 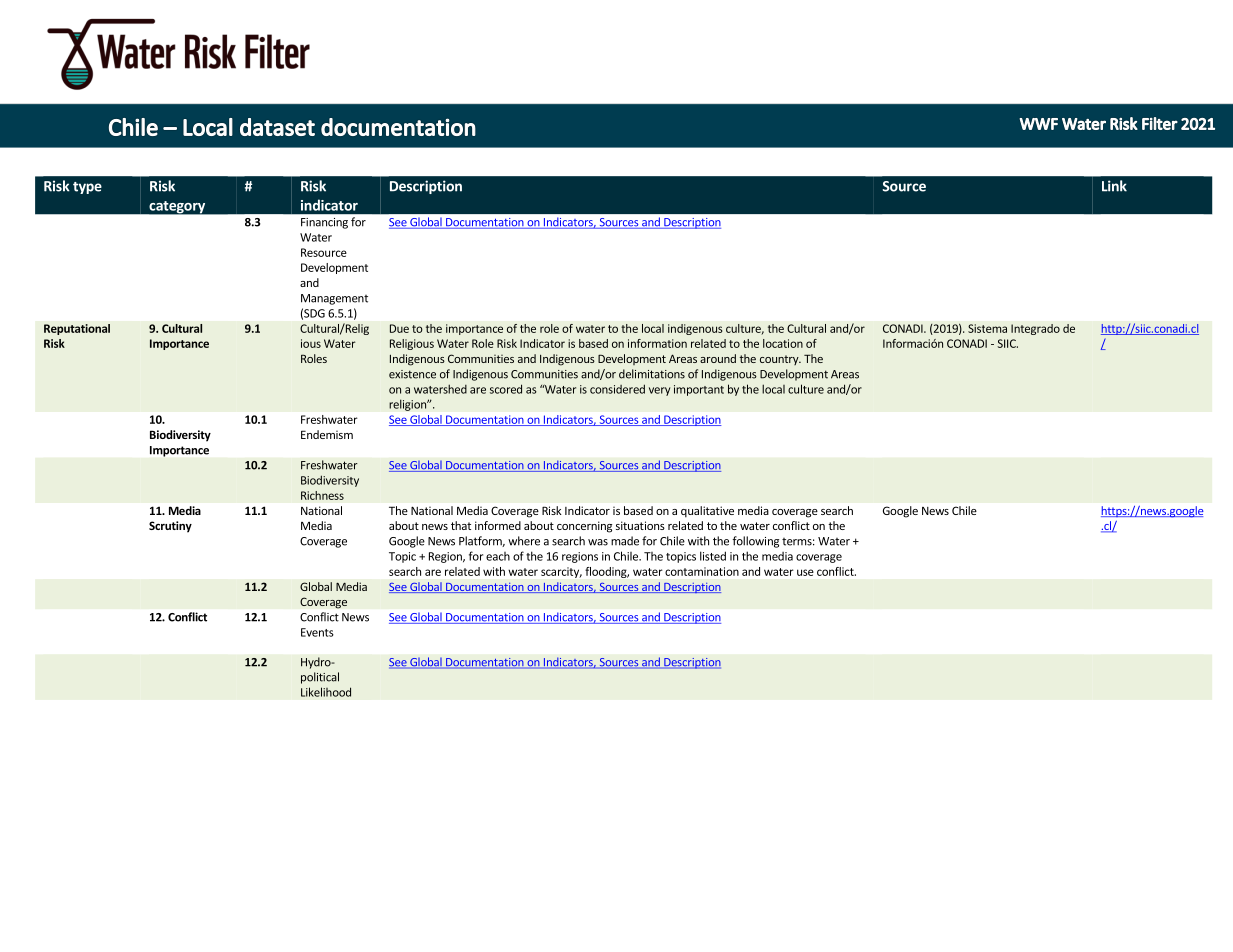 I want to click on important, so click(x=699, y=390).
